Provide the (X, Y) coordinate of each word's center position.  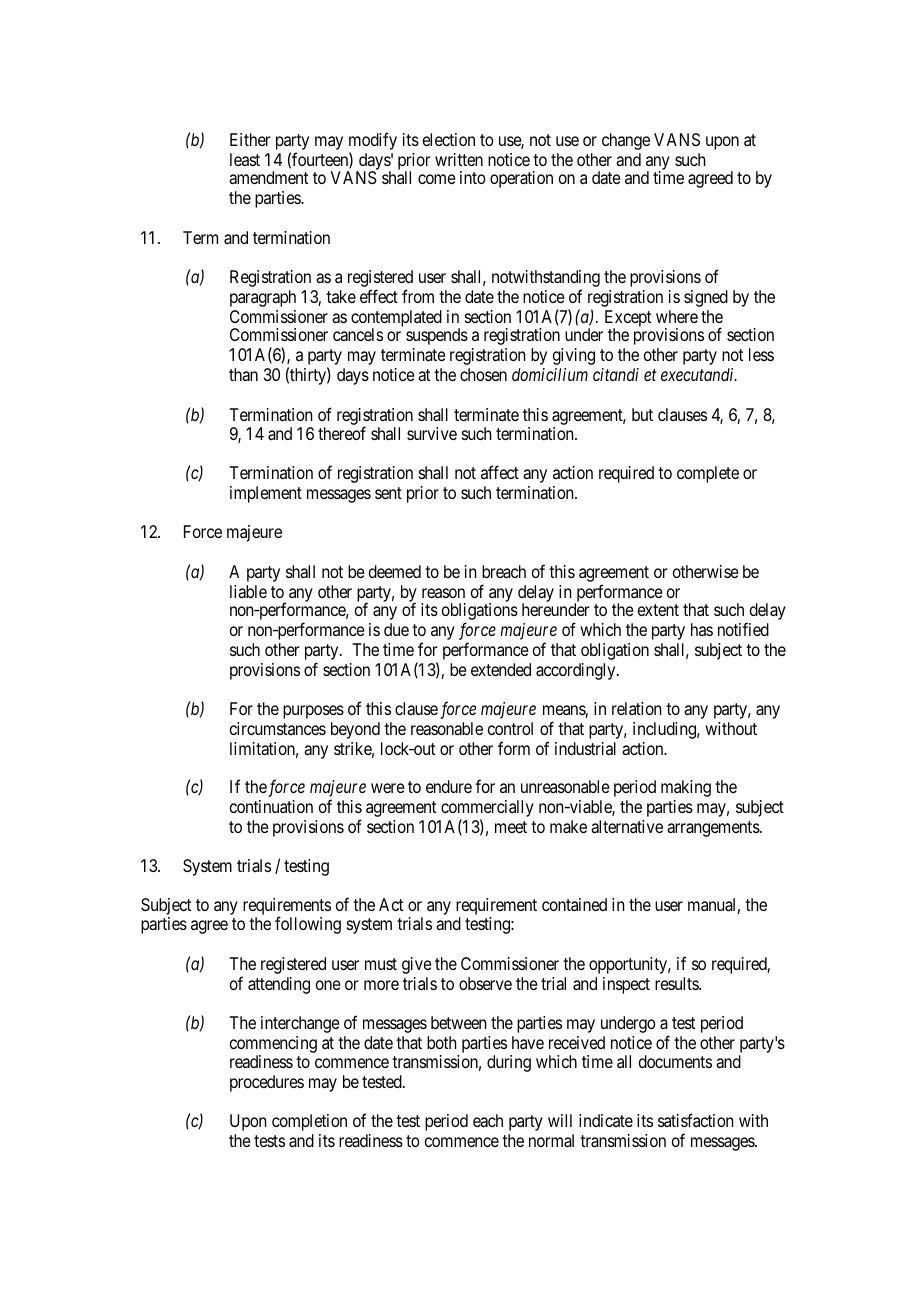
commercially (487, 810)
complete (708, 474)
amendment (268, 177)
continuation (271, 806)
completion (309, 1122)
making (686, 788)
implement (266, 494)
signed (706, 298)
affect (500, 472)
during (509, 1063)
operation (521, 179)
